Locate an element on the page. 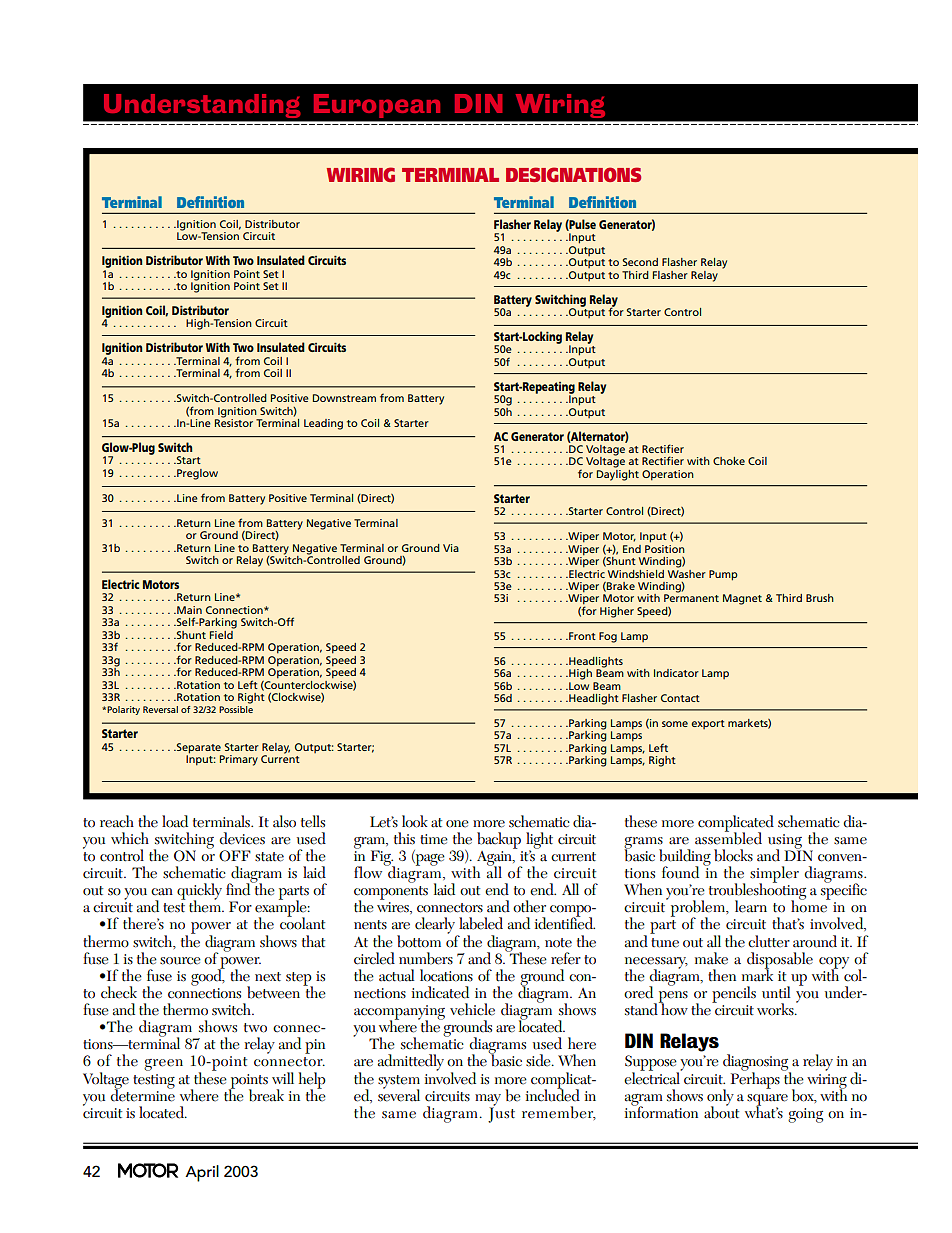 This page has height=1233, width=952. may is located at coordinates (488, 1101).
